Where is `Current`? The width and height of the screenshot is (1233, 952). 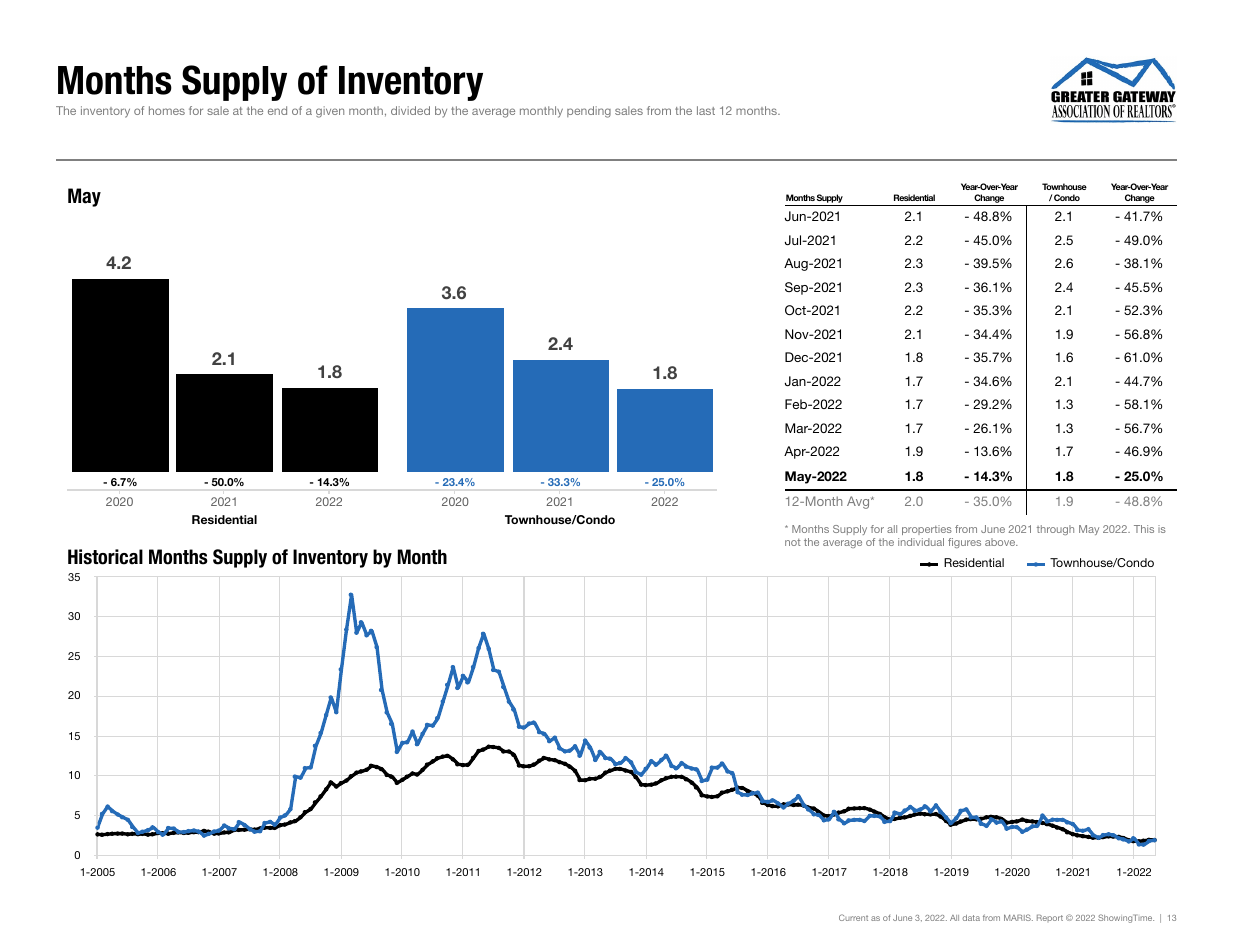
Current is located at coordinates (853, 917).
